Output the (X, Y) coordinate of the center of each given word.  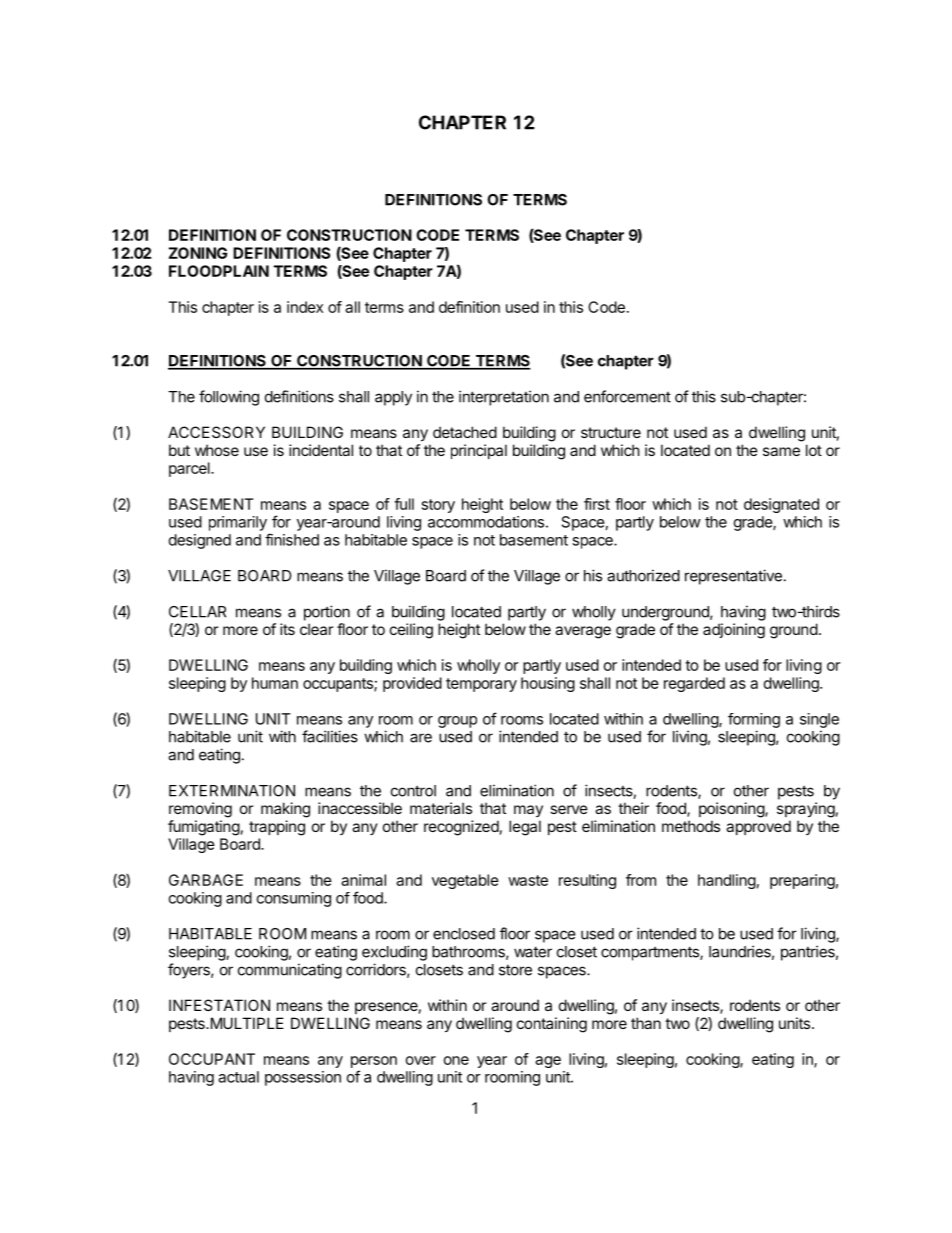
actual (238, 1077)
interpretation (504, 398)
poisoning (732, 810)
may (528, 811)
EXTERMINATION (232, 791)
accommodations (486, 522)
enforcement (627, 396)
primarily (238, 523)
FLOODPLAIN (219, 271)
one (456, 1060)
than (646, 1023)
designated (781, 505)
